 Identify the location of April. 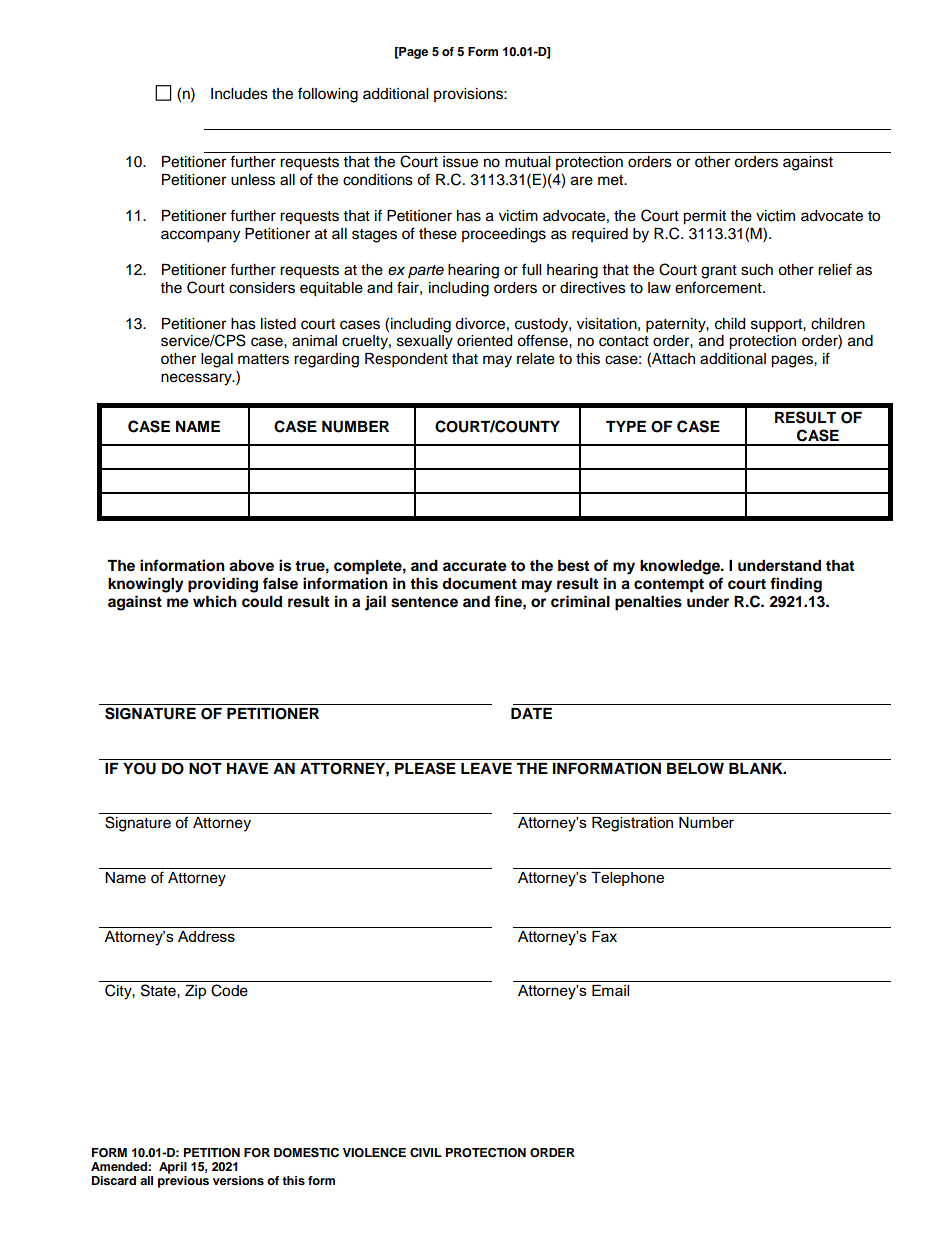
(173, 1168).
